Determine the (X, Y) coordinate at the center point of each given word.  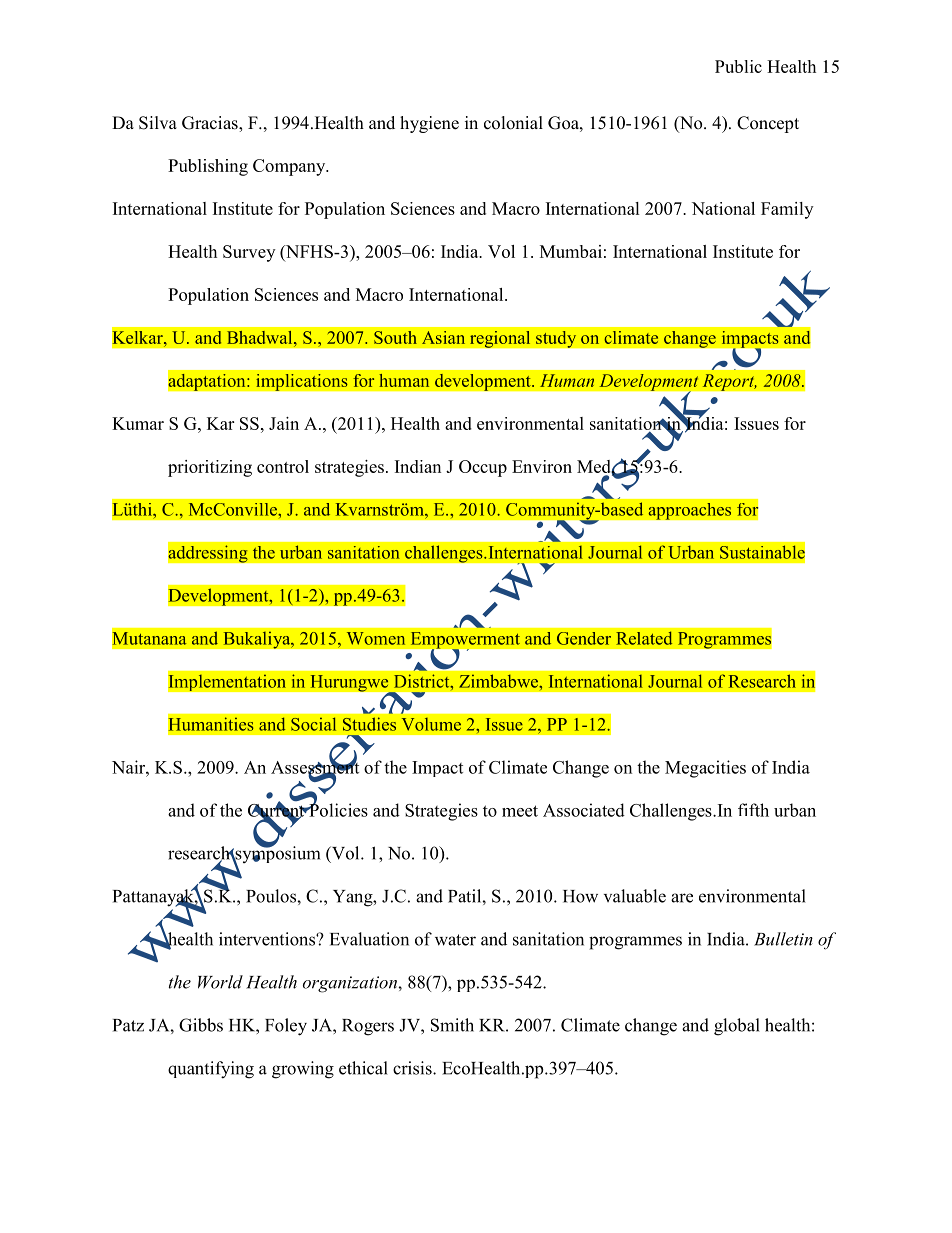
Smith (452, 1025)
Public (738, 66)
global (737, 1027)
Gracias (211, 123)
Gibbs (201, 1025)
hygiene (429, 124)
